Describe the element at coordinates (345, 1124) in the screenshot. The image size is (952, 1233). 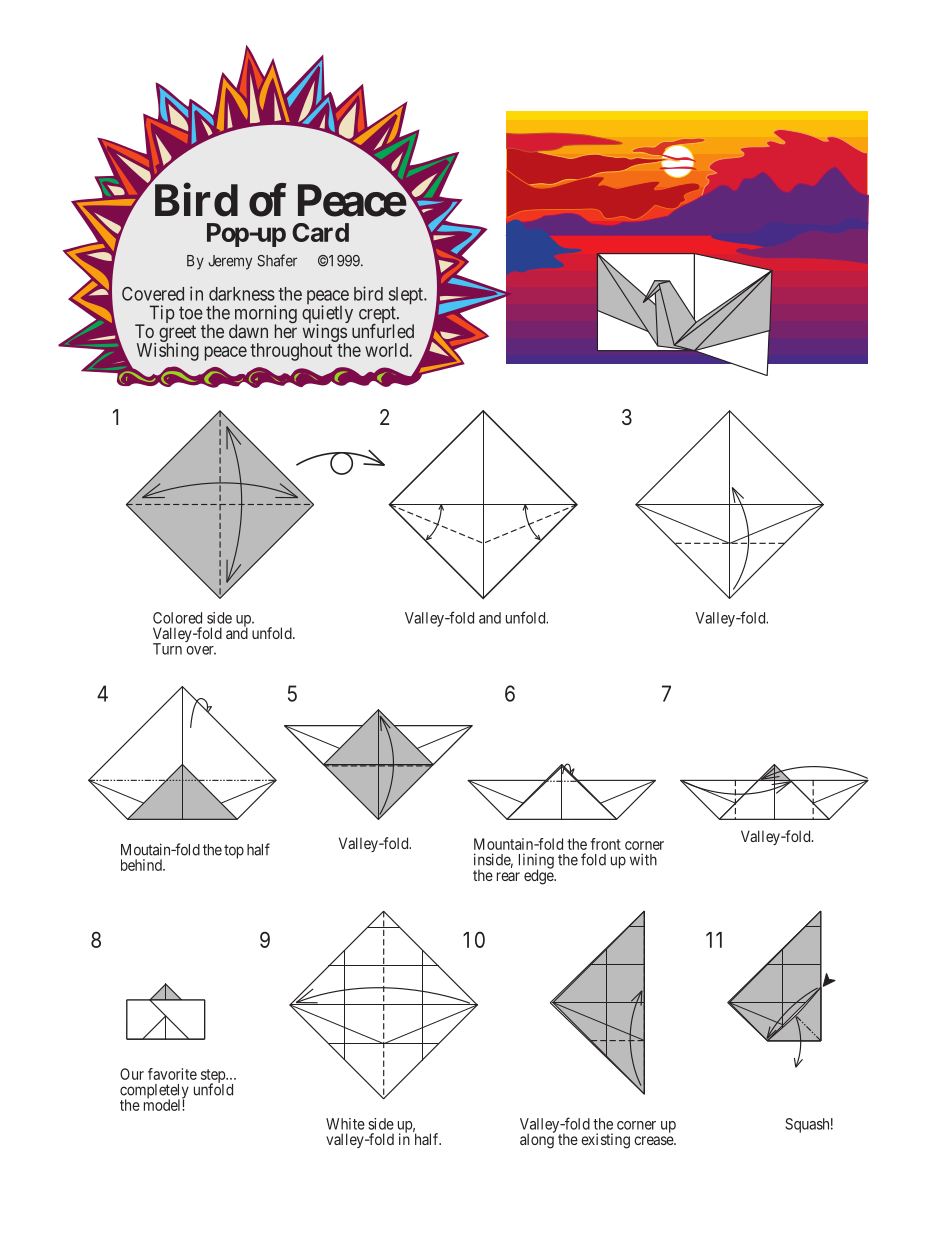
I see `White` at that location.
